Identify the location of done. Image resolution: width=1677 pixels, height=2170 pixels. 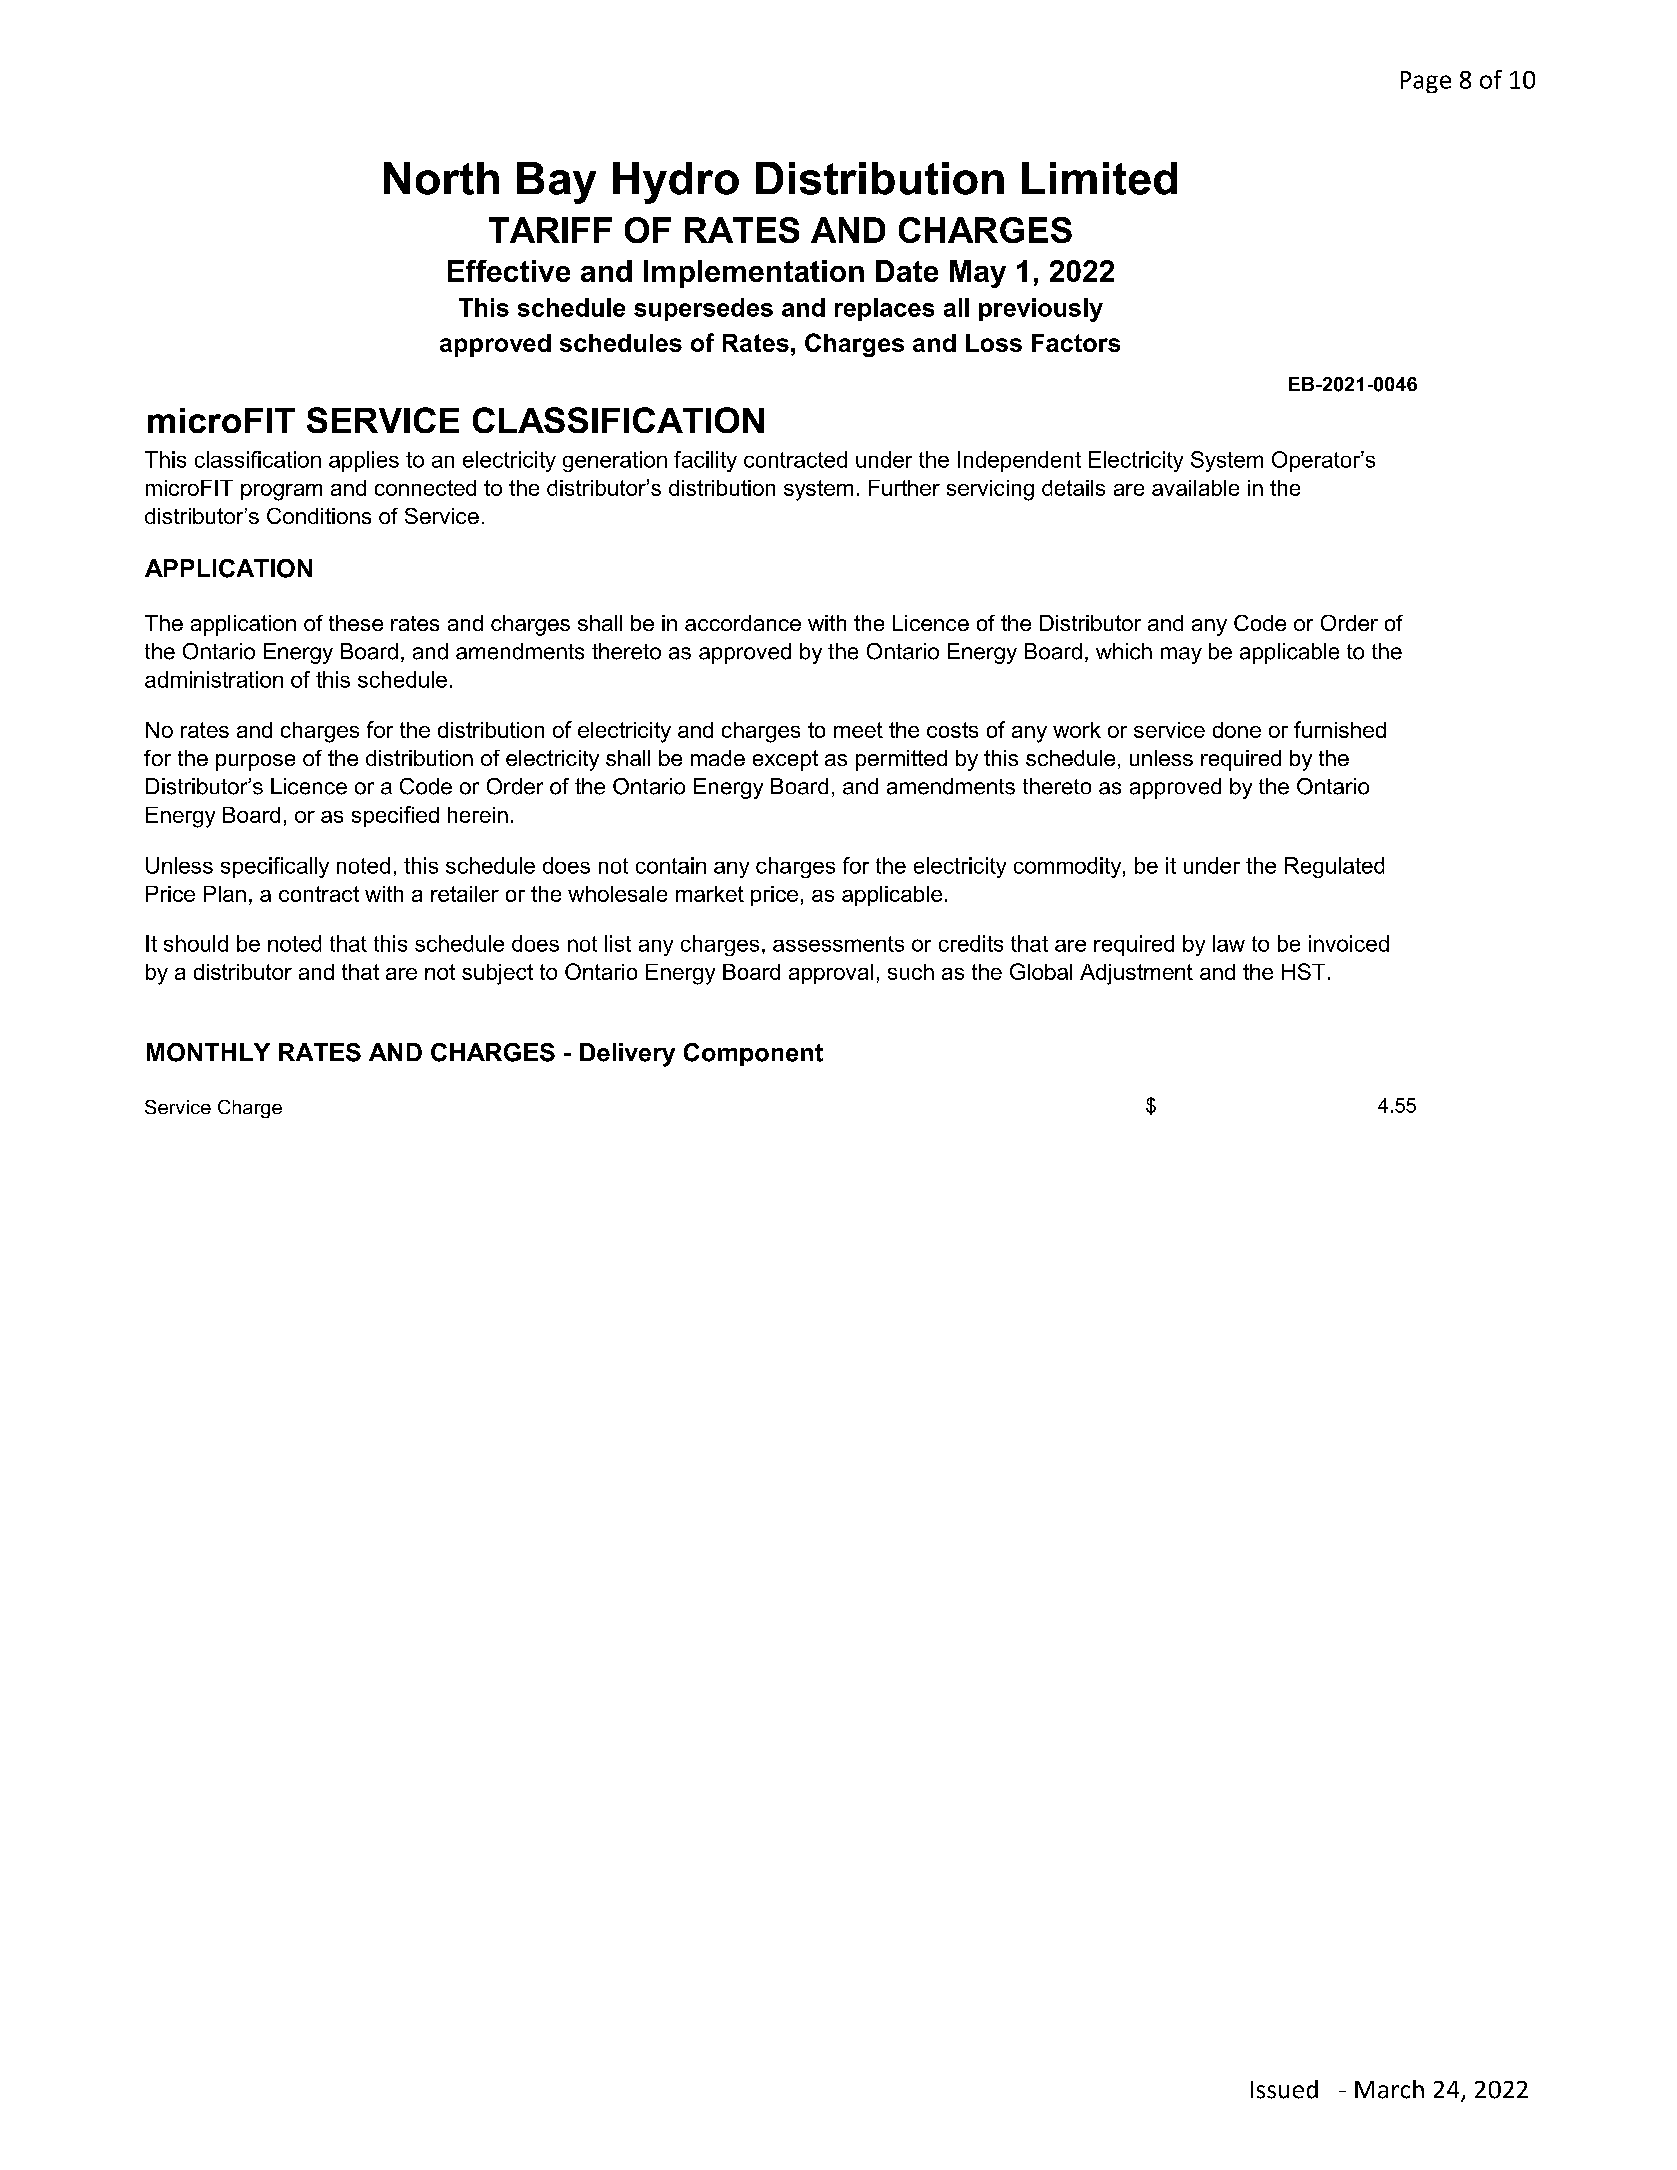
(1237, 730).
